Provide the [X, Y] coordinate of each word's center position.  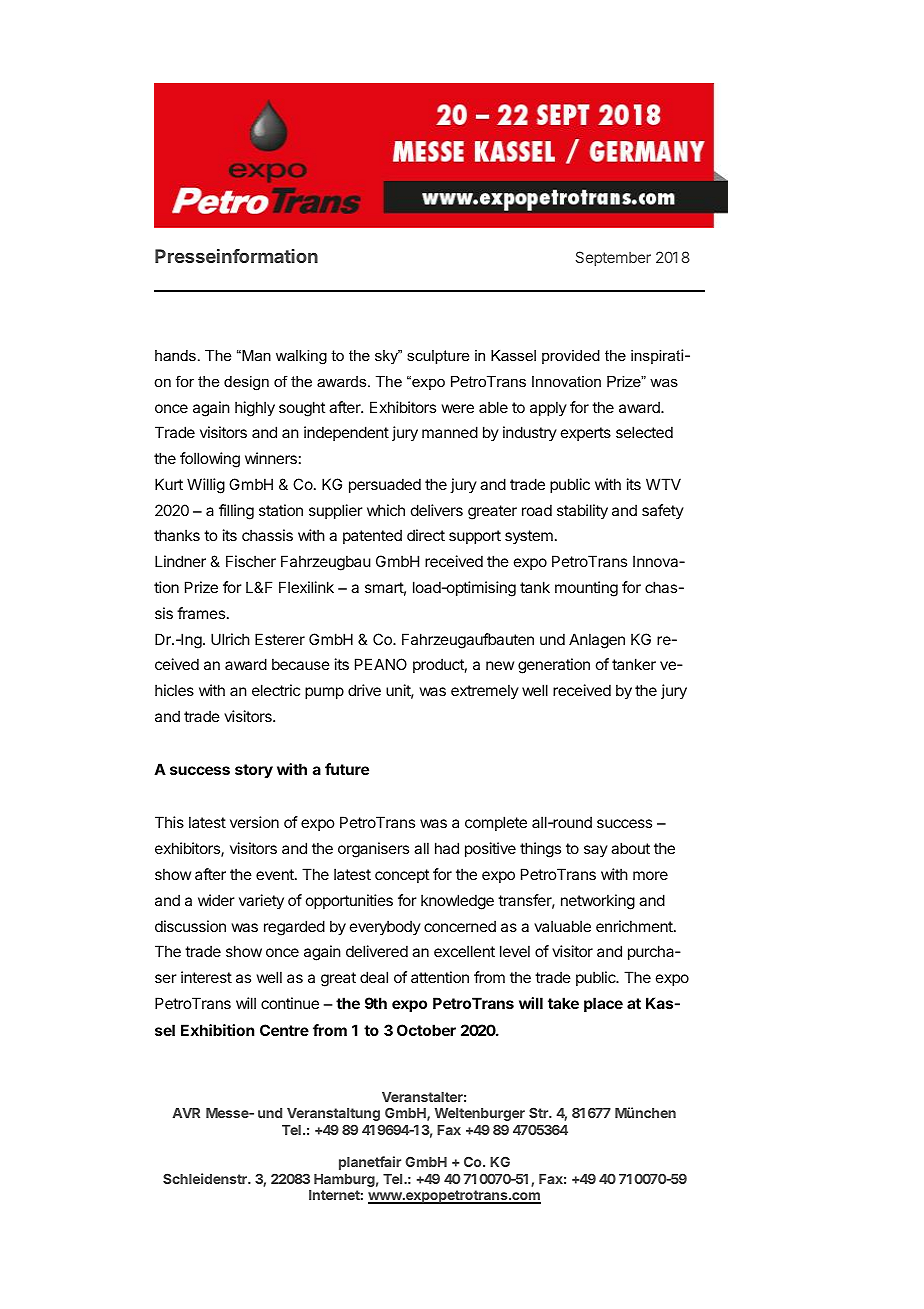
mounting [586, 589]
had [447, 848]
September [613, 258]
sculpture [438, 357]
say [596, 851]
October [426, 1030]
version [254, 822]
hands [175, 355]
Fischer [251, 561]
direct [426, 535]
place [603, 1004]
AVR [186, 1113]
